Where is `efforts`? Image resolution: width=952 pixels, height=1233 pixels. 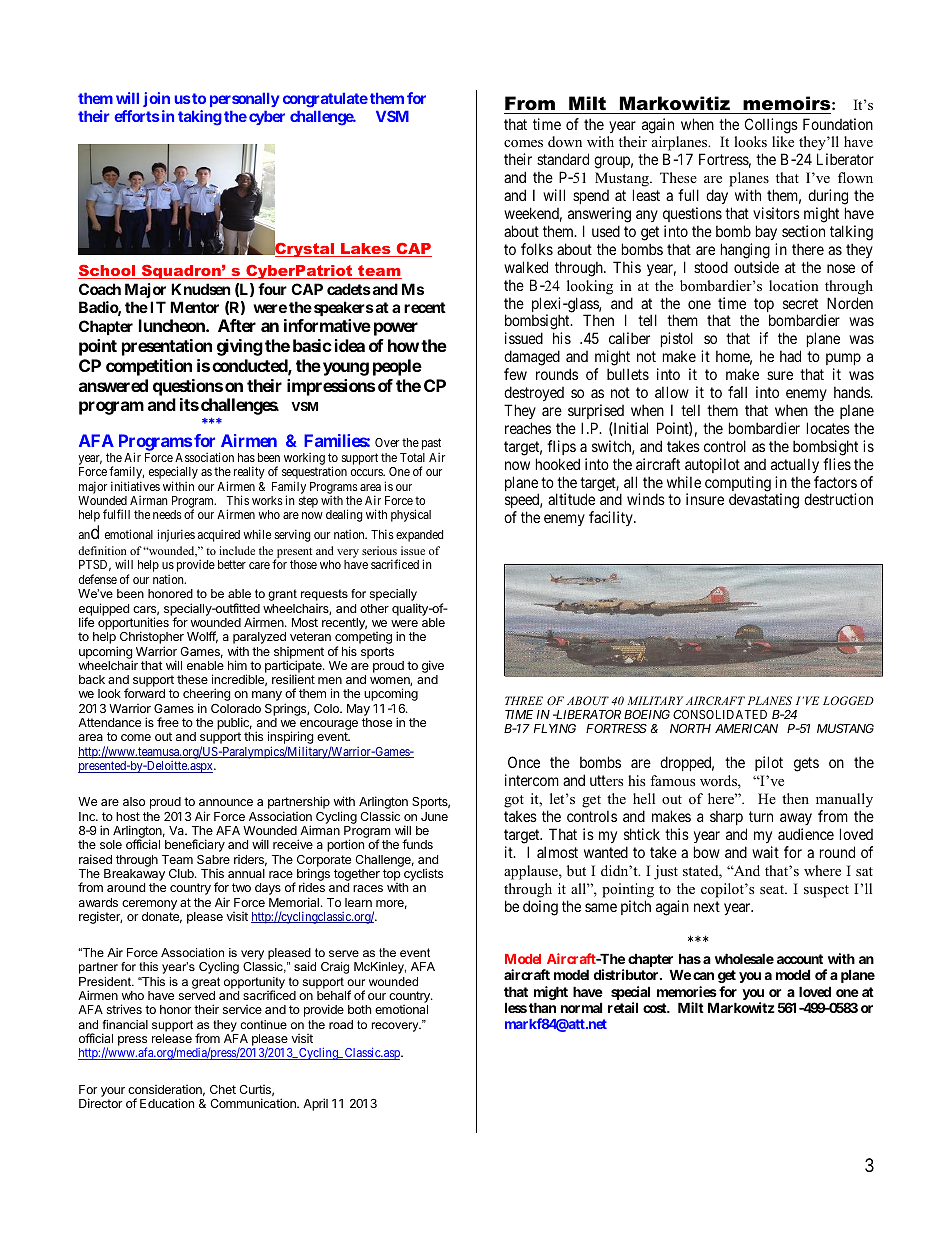 efforts is located at coordinates (137, 116).
